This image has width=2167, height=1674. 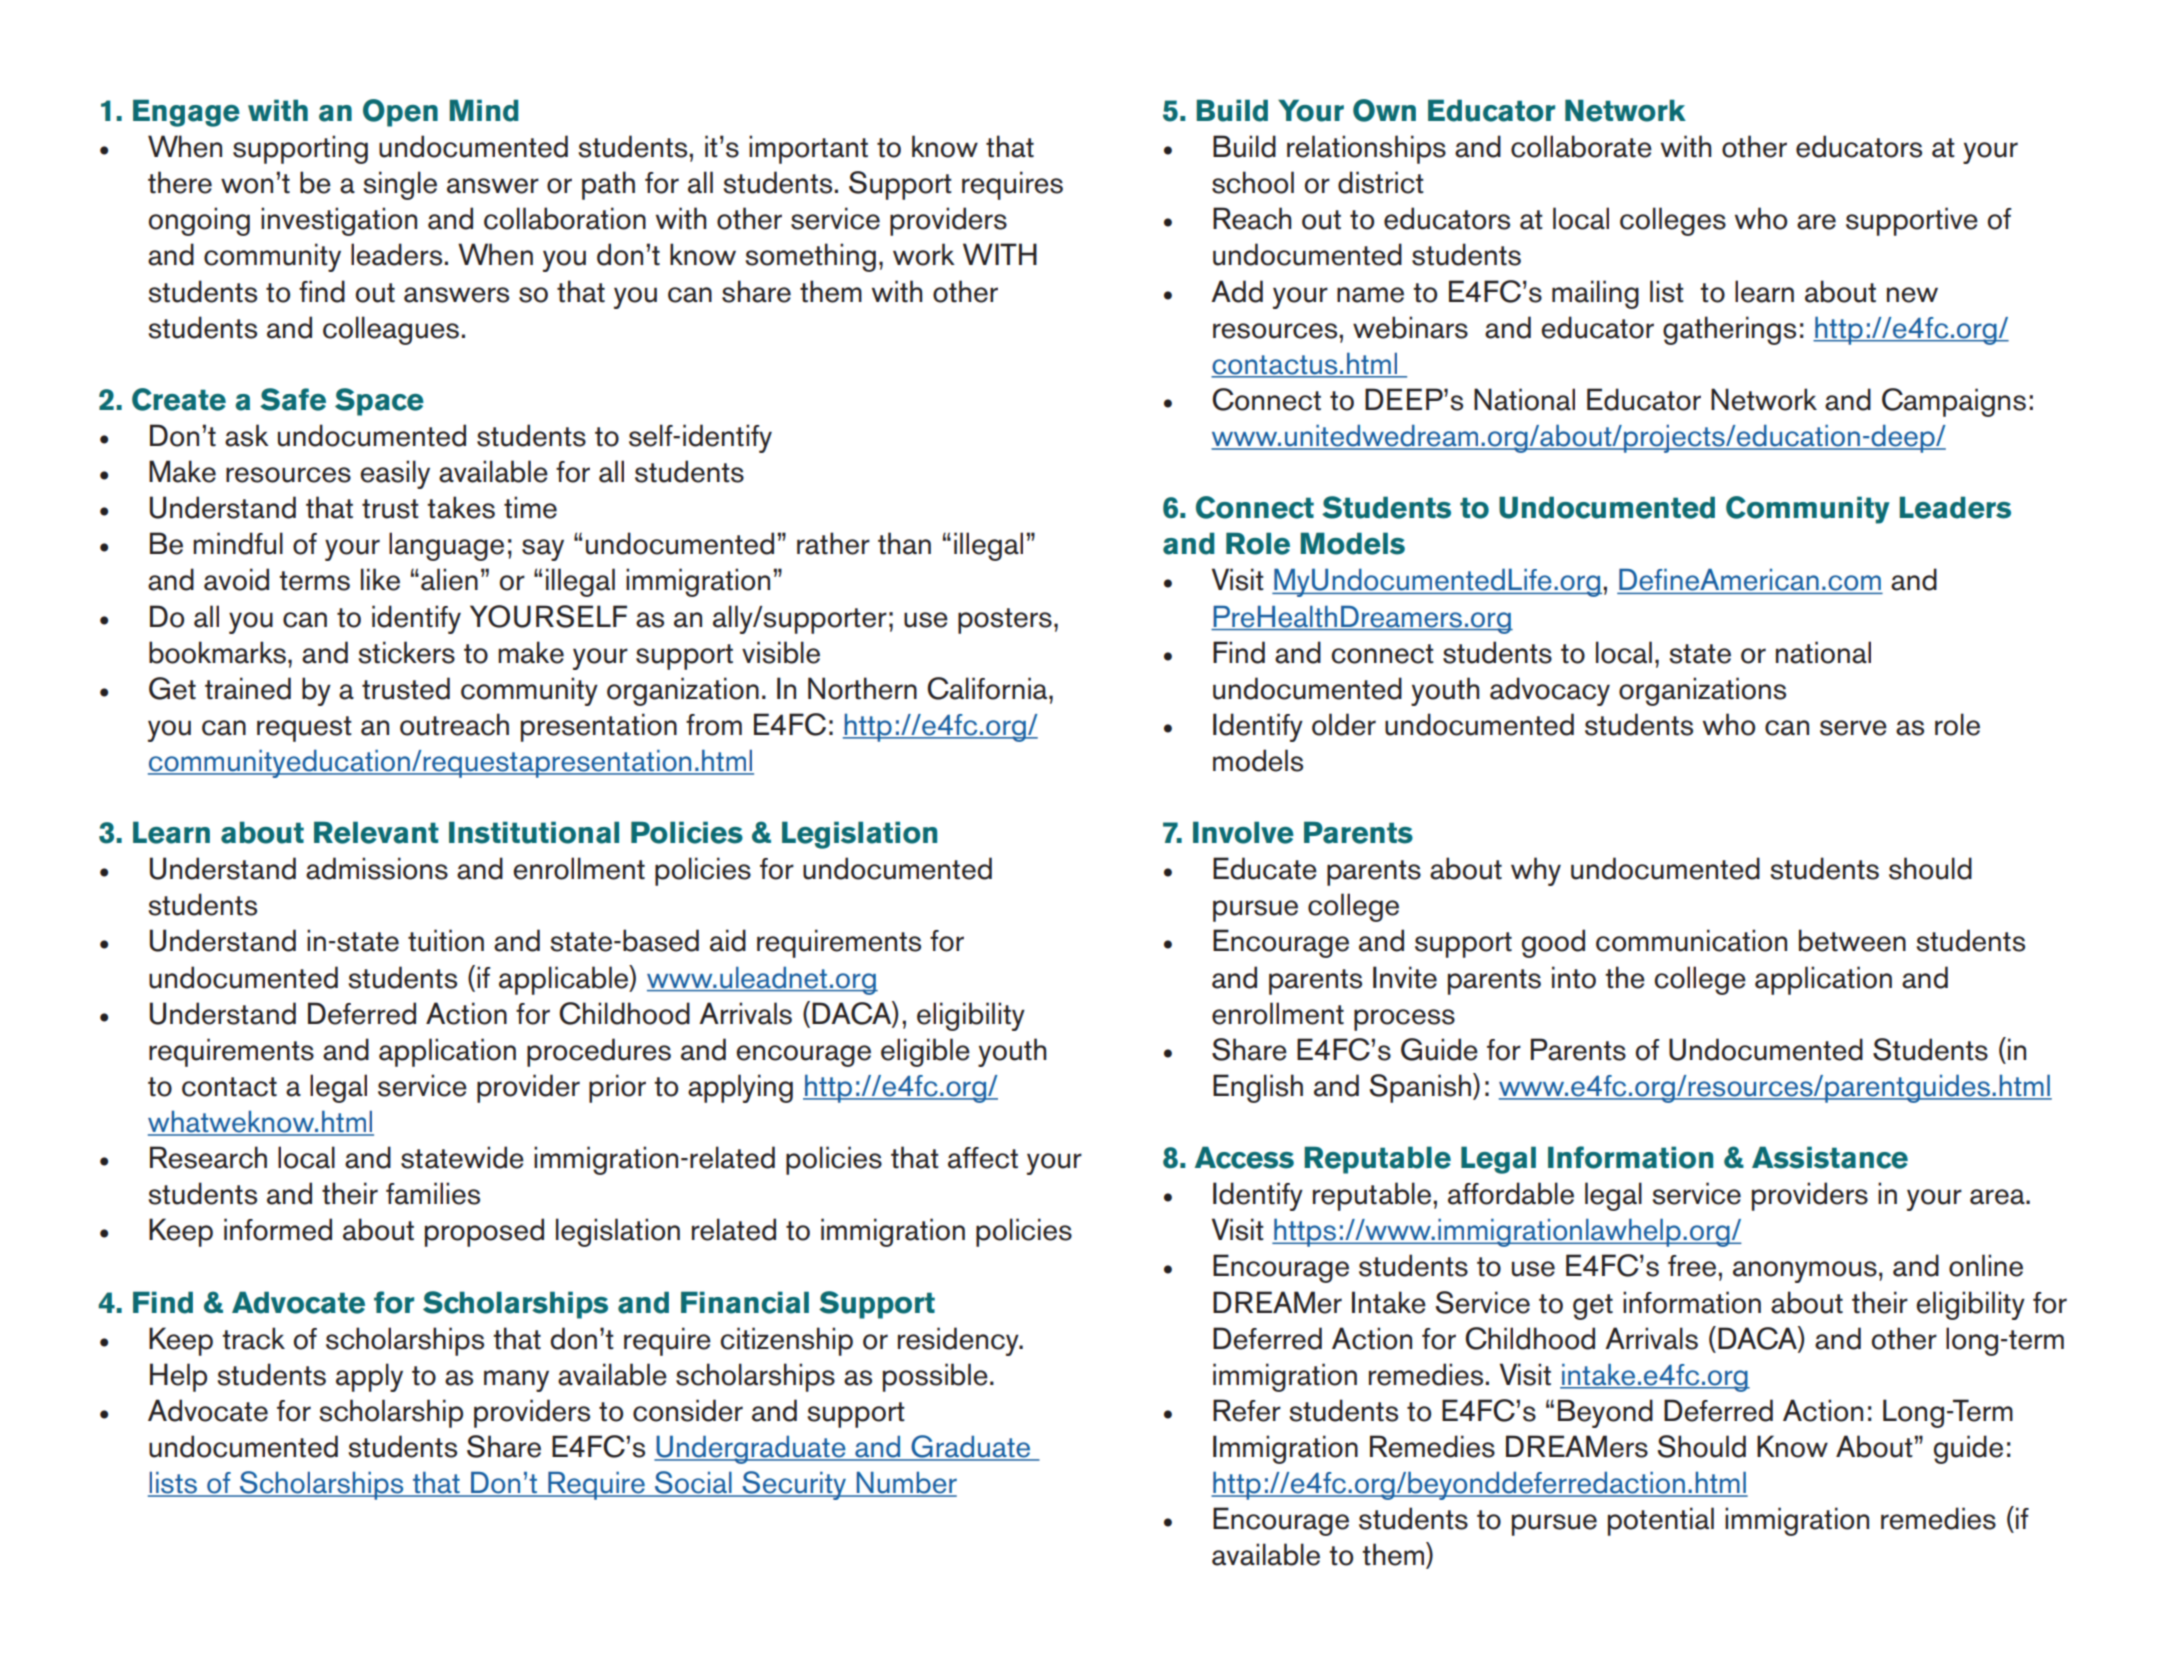 What do you see at coordinates (1253, 182) in the image?
I see `school` at bounding box center [1253, 182].
